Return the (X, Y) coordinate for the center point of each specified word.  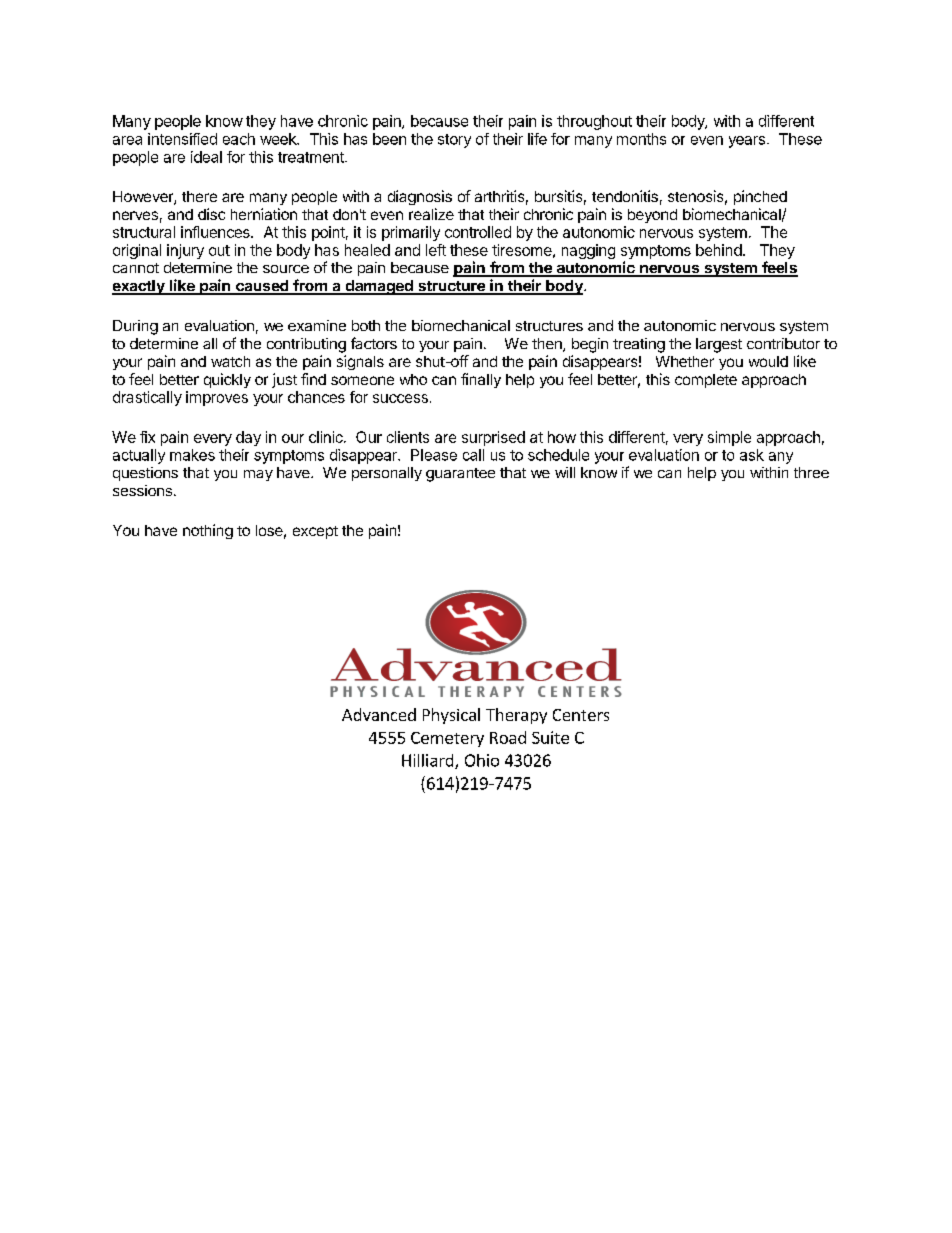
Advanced (379, 714)
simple (729, 438)
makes (192, 455)
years (747, 142)
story (454, 141)
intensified (182, 139)
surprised (493, 438)
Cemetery (447, 739)
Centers (581, 715)
